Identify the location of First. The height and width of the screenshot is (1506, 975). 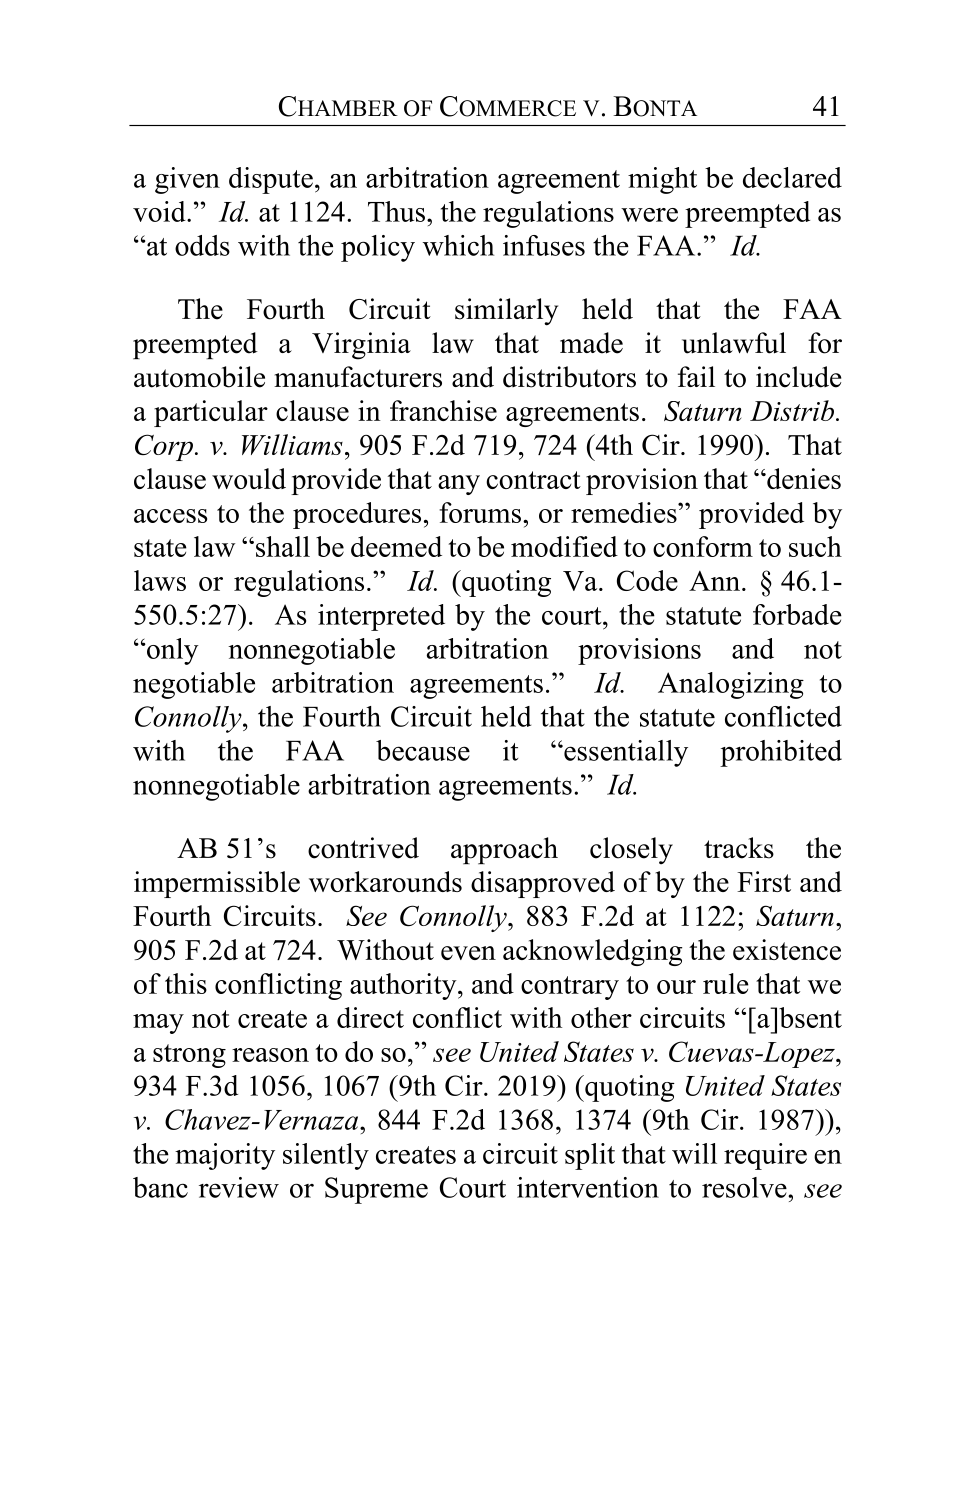
(764, 881).
